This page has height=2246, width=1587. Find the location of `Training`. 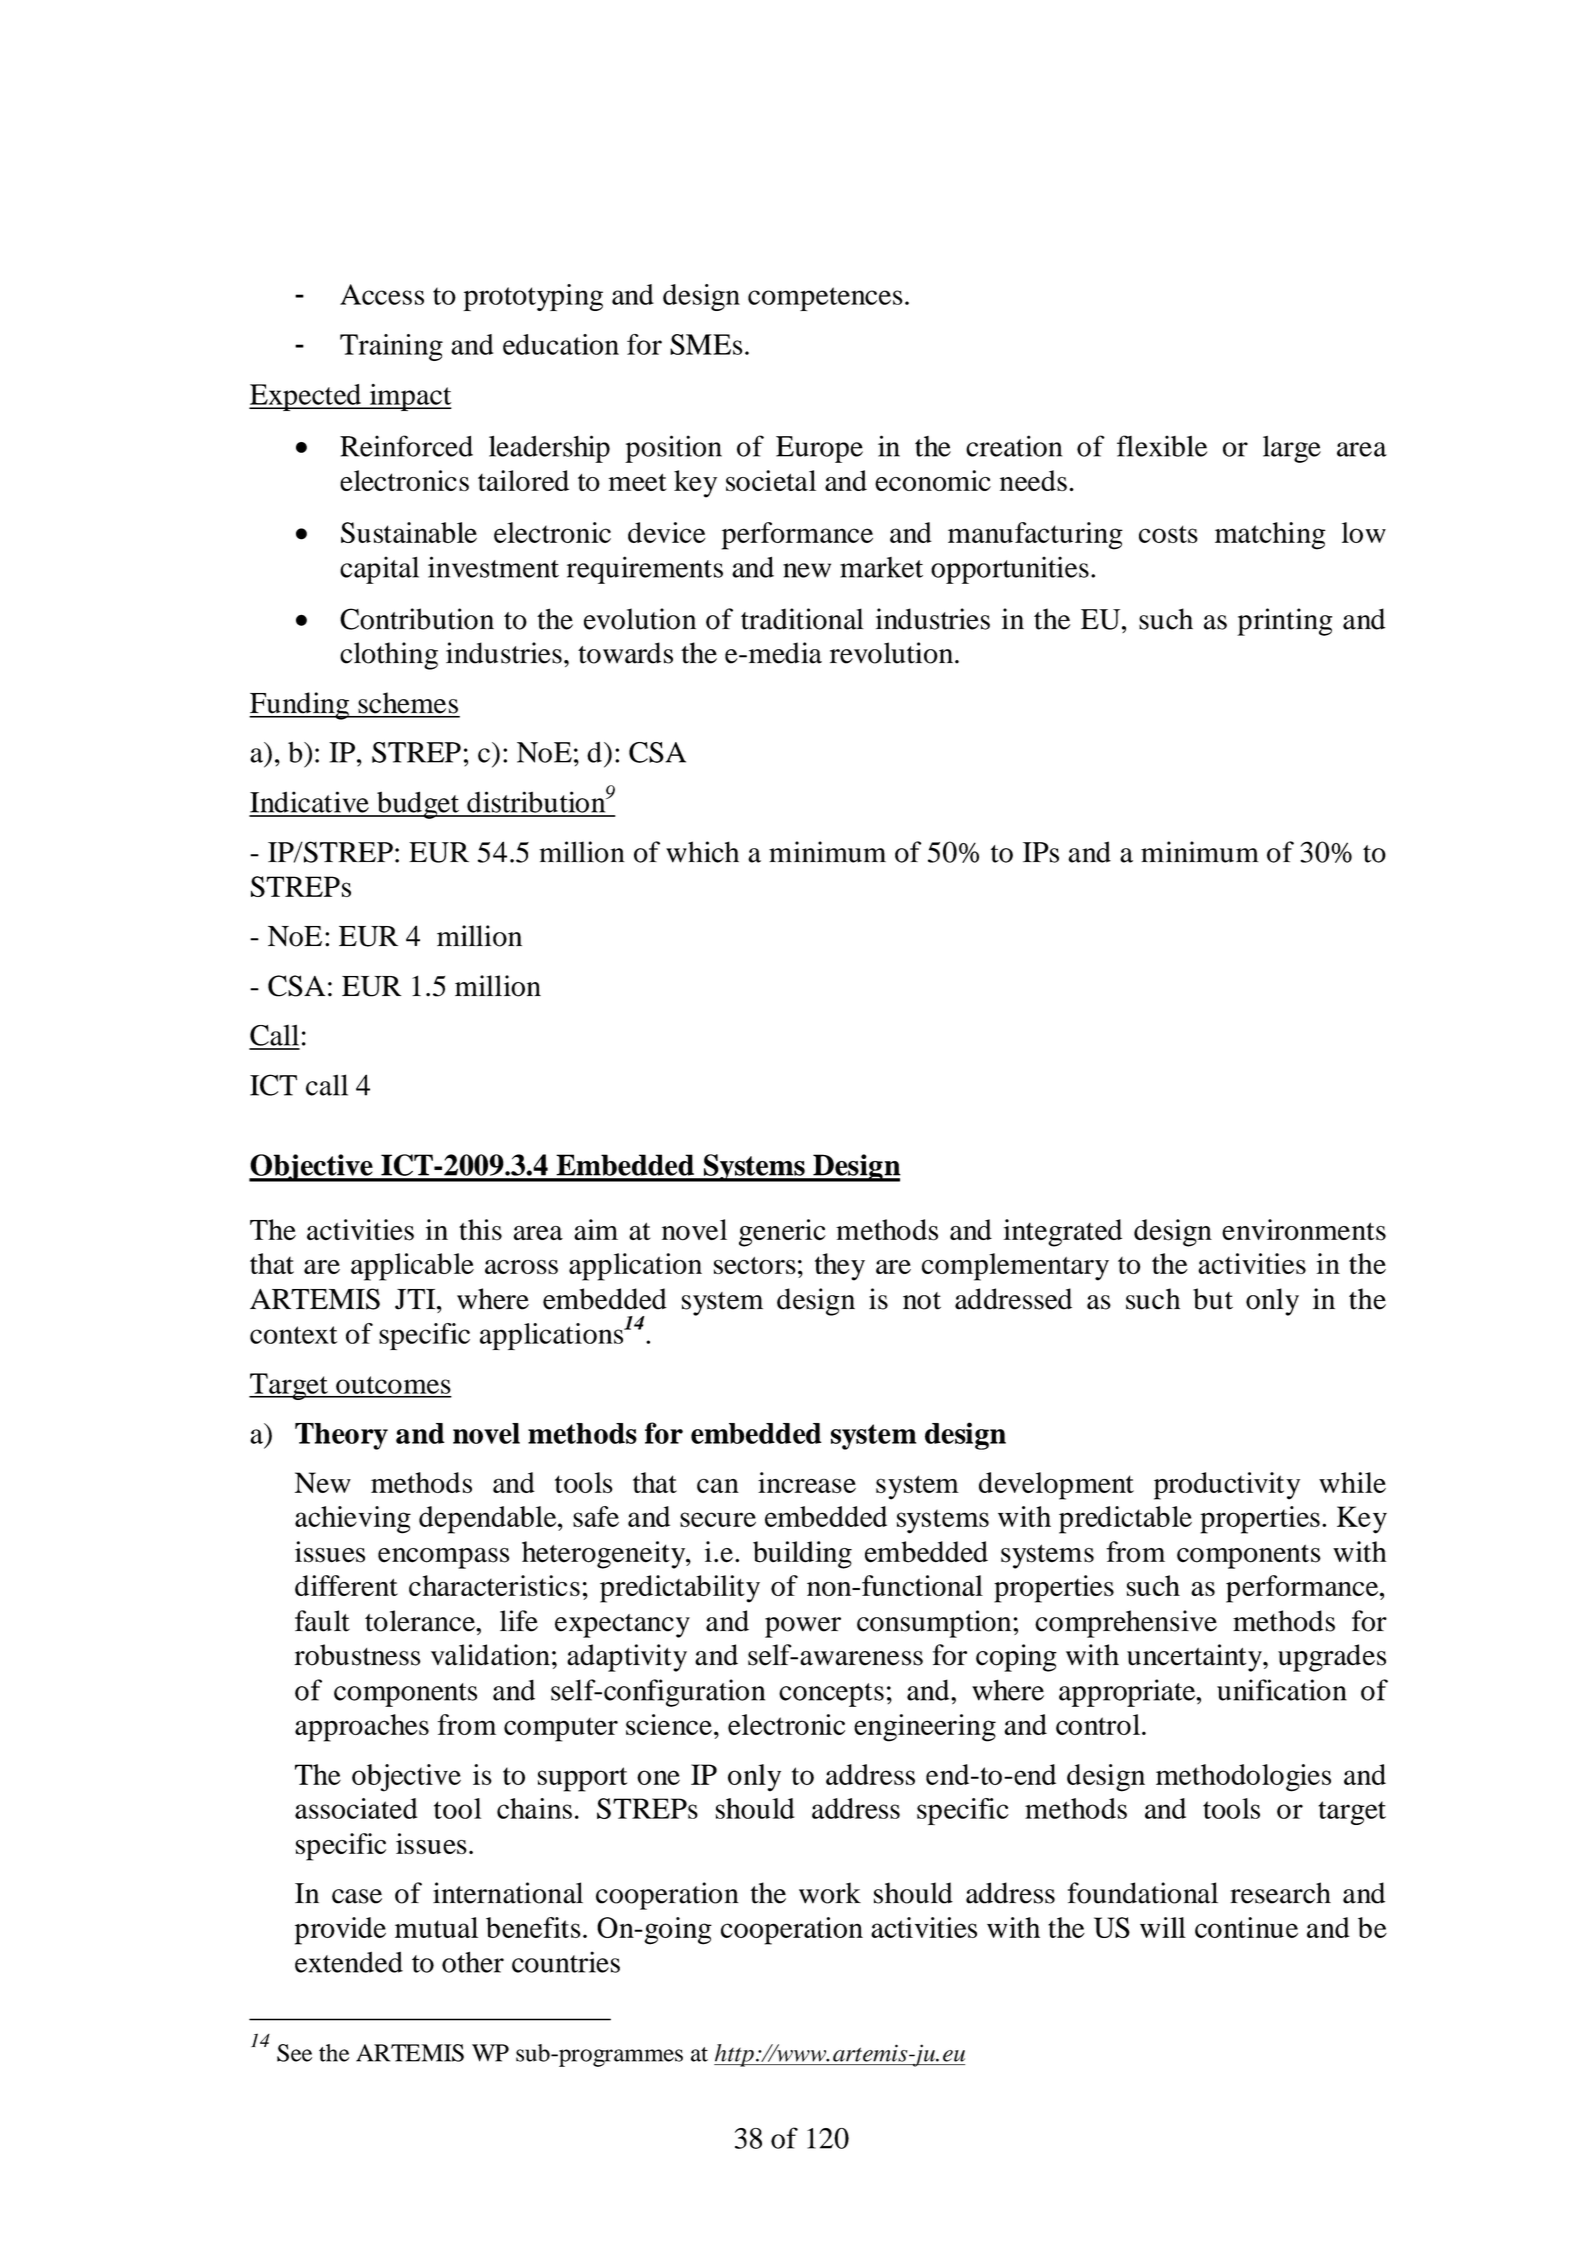

Training is located at coordinates (391, 347).
